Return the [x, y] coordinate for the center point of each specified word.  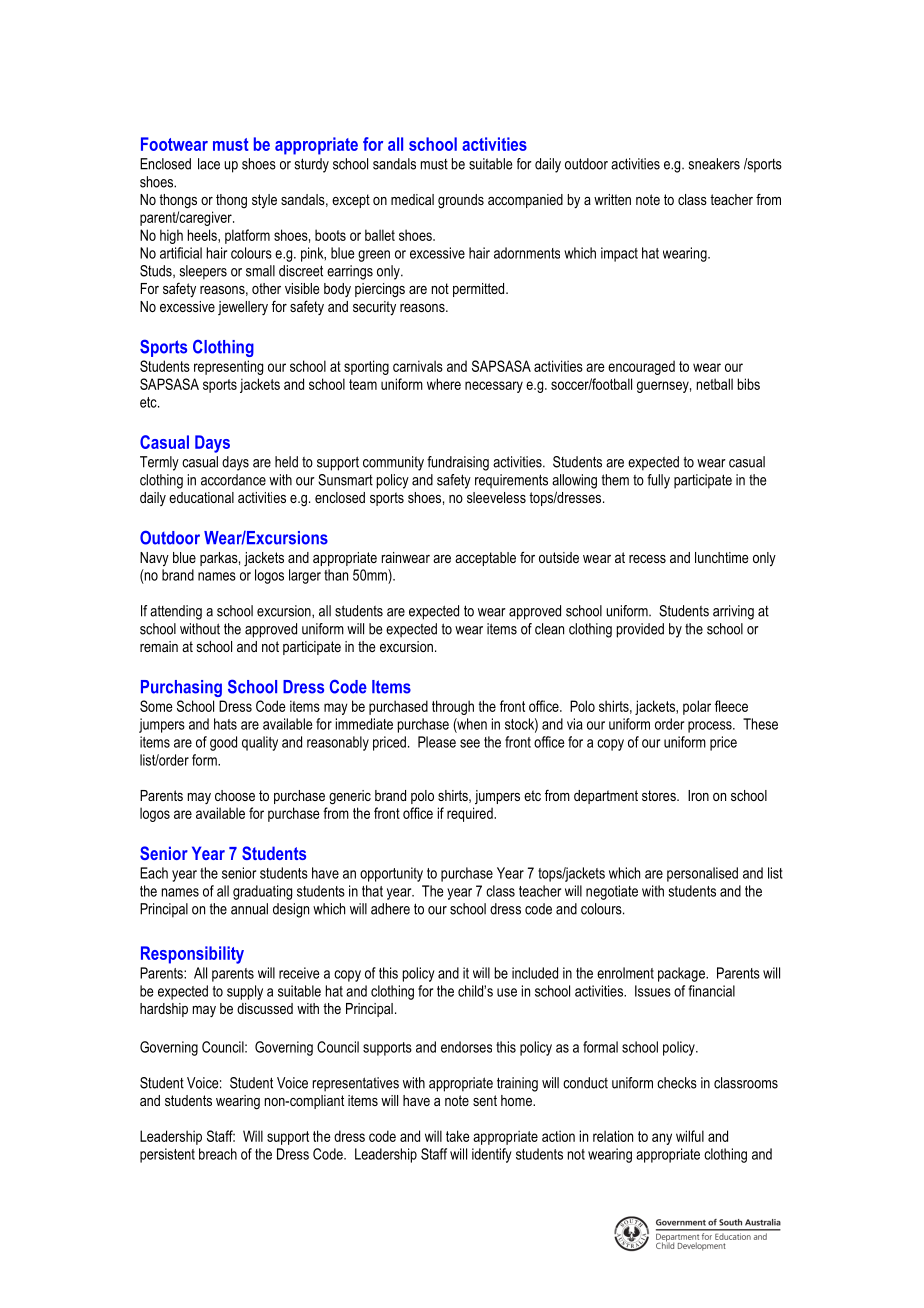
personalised [702, 874]
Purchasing [181, 688]
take [458, 1136]
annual [249, 909]
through [453, 707]
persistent [167, 1155]
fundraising [458, 463]
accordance [233, 480]
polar [697, 707]
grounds [461, 201]
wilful [690, 1136]
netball [715, 384]
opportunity [391, 874]
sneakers [714, 164]
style [264, 201]
